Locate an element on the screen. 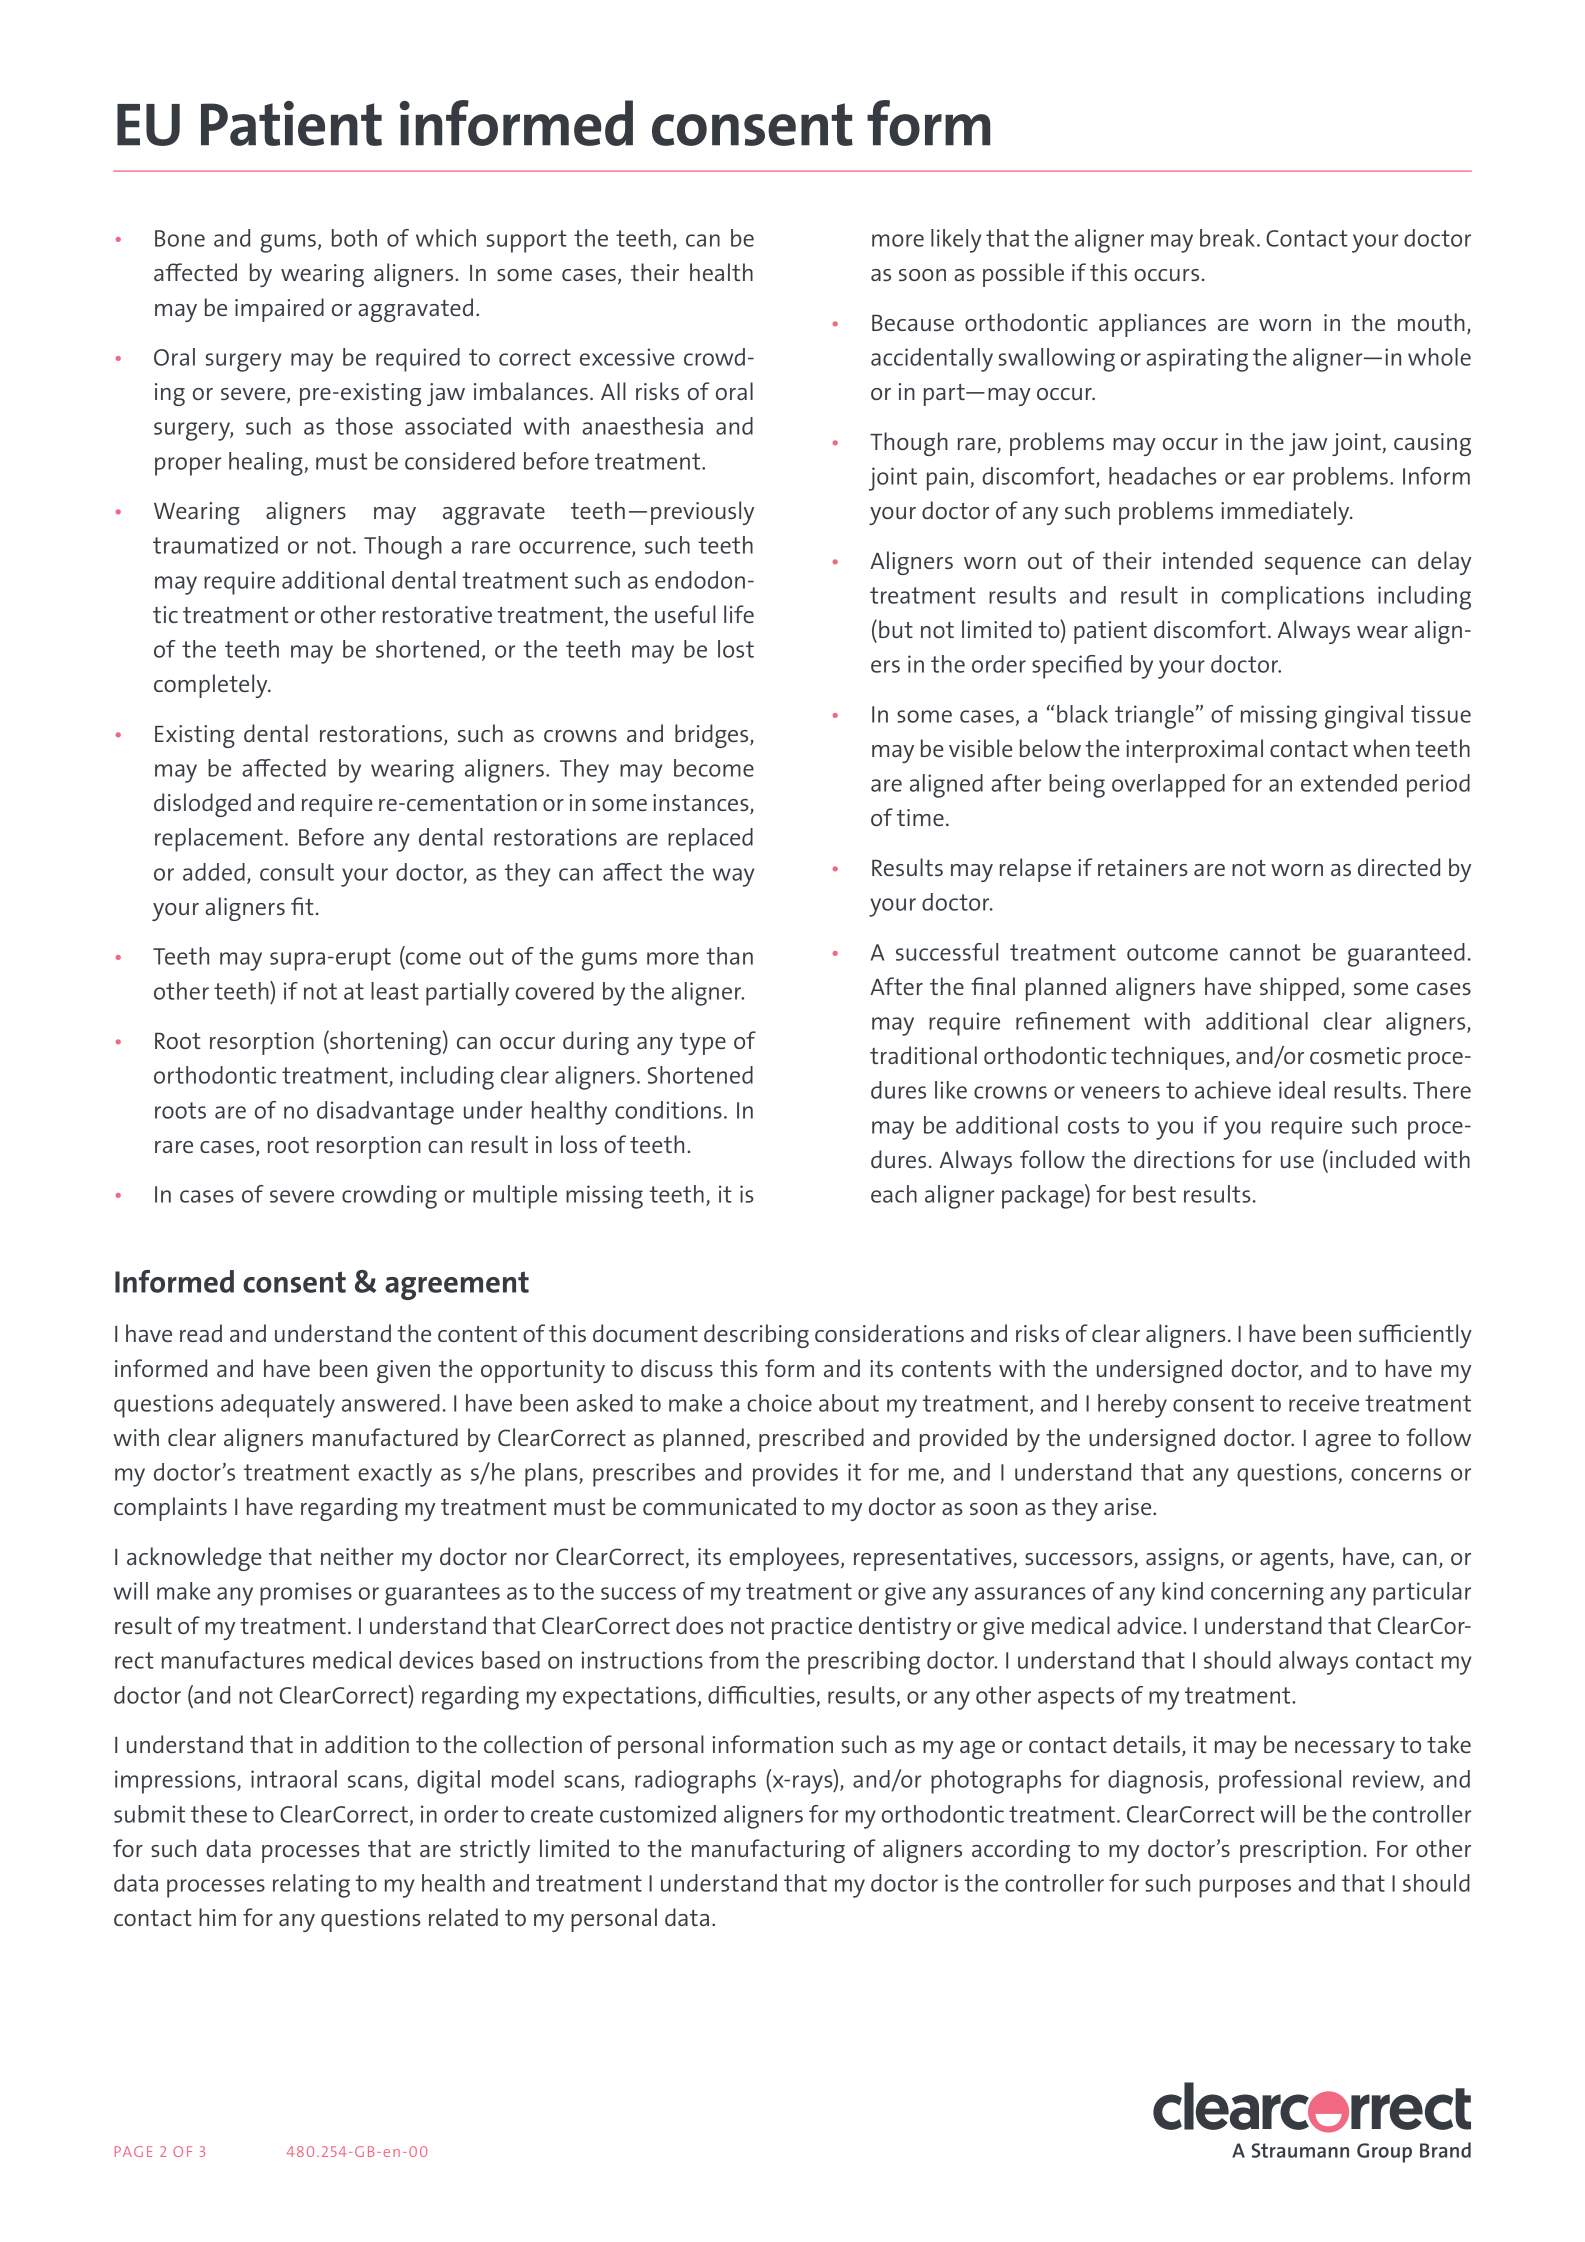 This screenshot has width=1585, height=2242. manufacturing is located at coordinates (768, 1851).
